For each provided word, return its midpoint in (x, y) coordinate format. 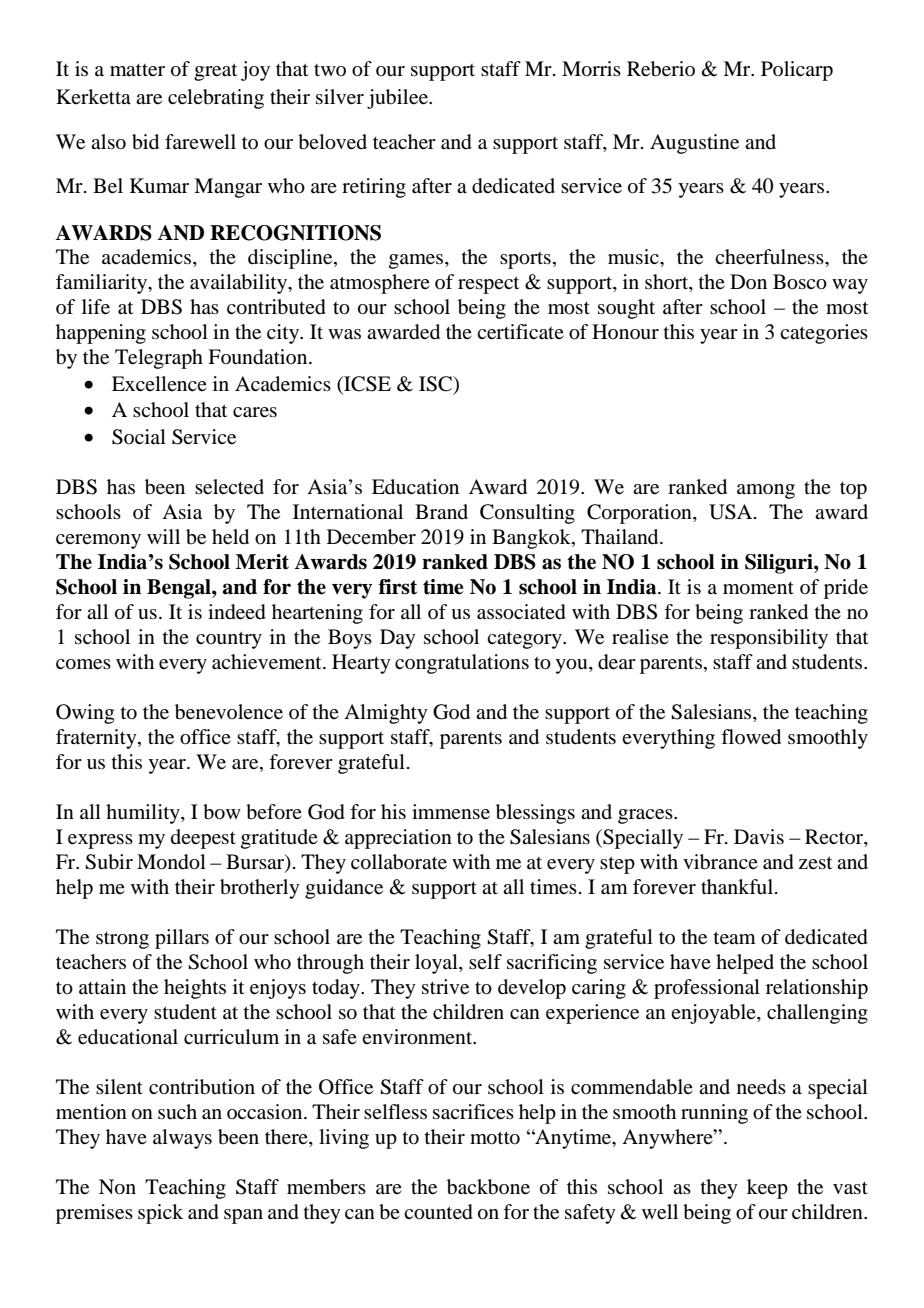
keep (767, 1189)
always (182, 1139)
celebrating (216, 99)
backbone (488, 1187)
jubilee (398, 99)
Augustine (694, 144)
